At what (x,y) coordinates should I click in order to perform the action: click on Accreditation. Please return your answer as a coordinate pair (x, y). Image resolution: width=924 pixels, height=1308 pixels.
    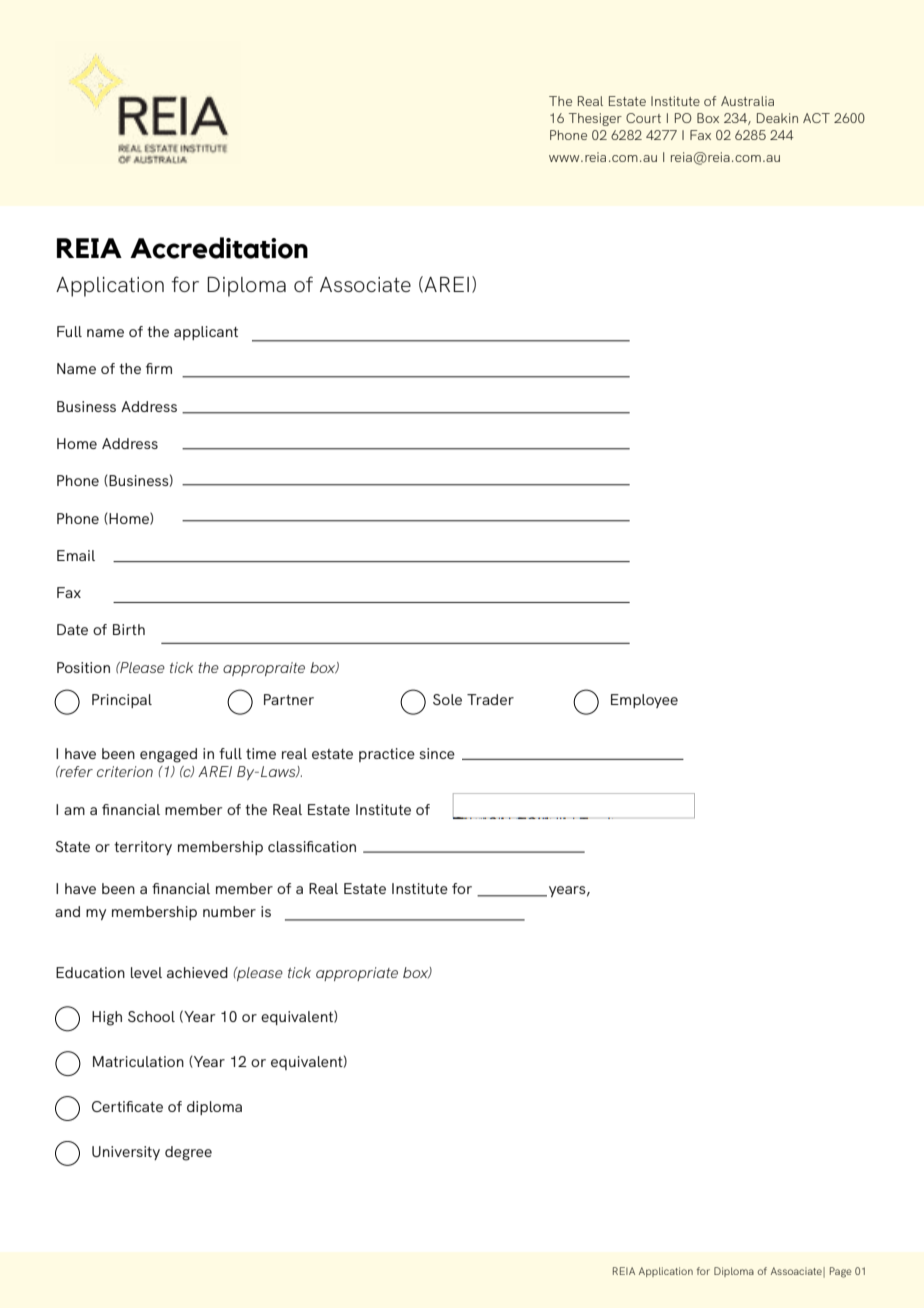
    Looking at the image, I should click on (219, 248).
